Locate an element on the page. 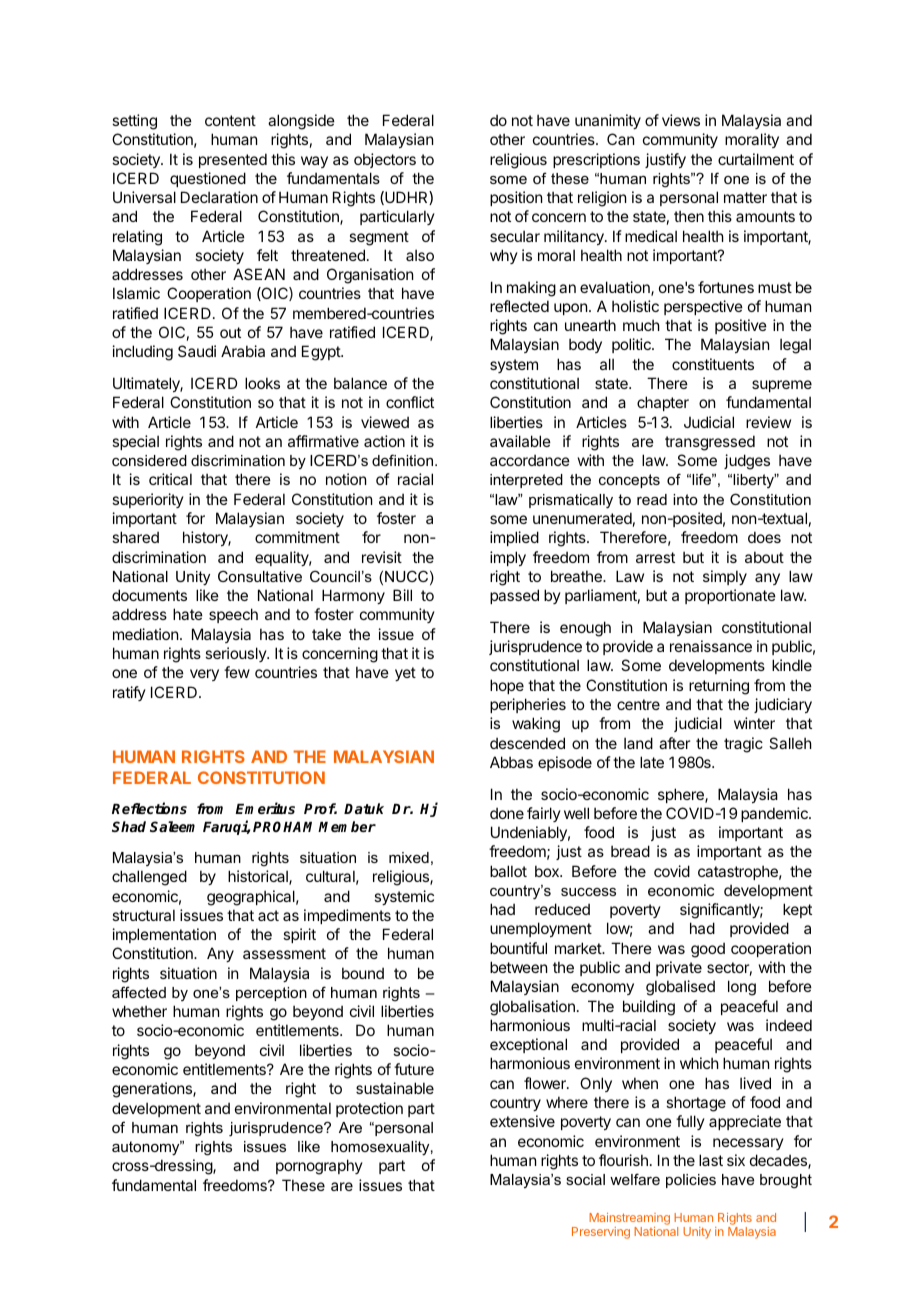  curtailment is located at coordinates (756, 159).
